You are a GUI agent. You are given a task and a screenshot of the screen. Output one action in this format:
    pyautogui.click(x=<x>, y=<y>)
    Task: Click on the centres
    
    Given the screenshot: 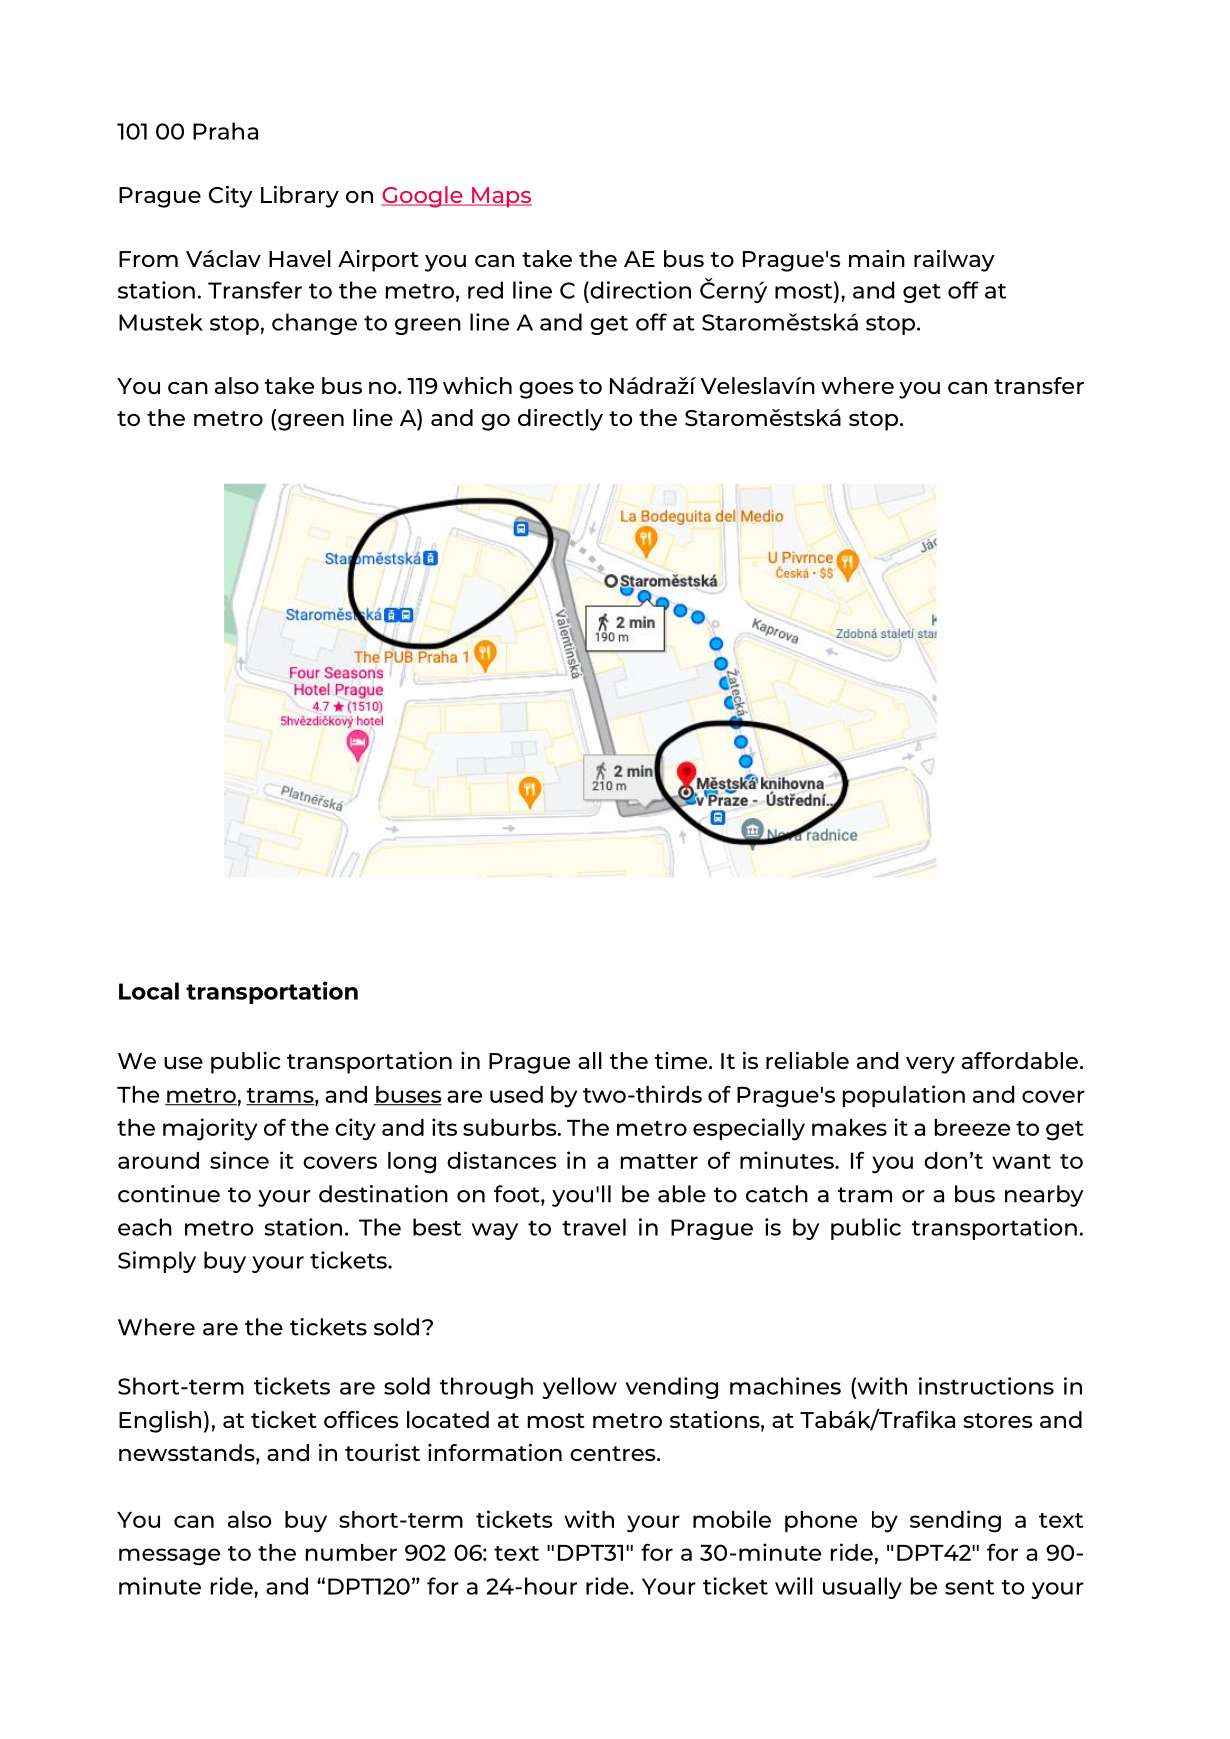 What is the action you would take?
    pyautogui.click(x=614, y=1453)
